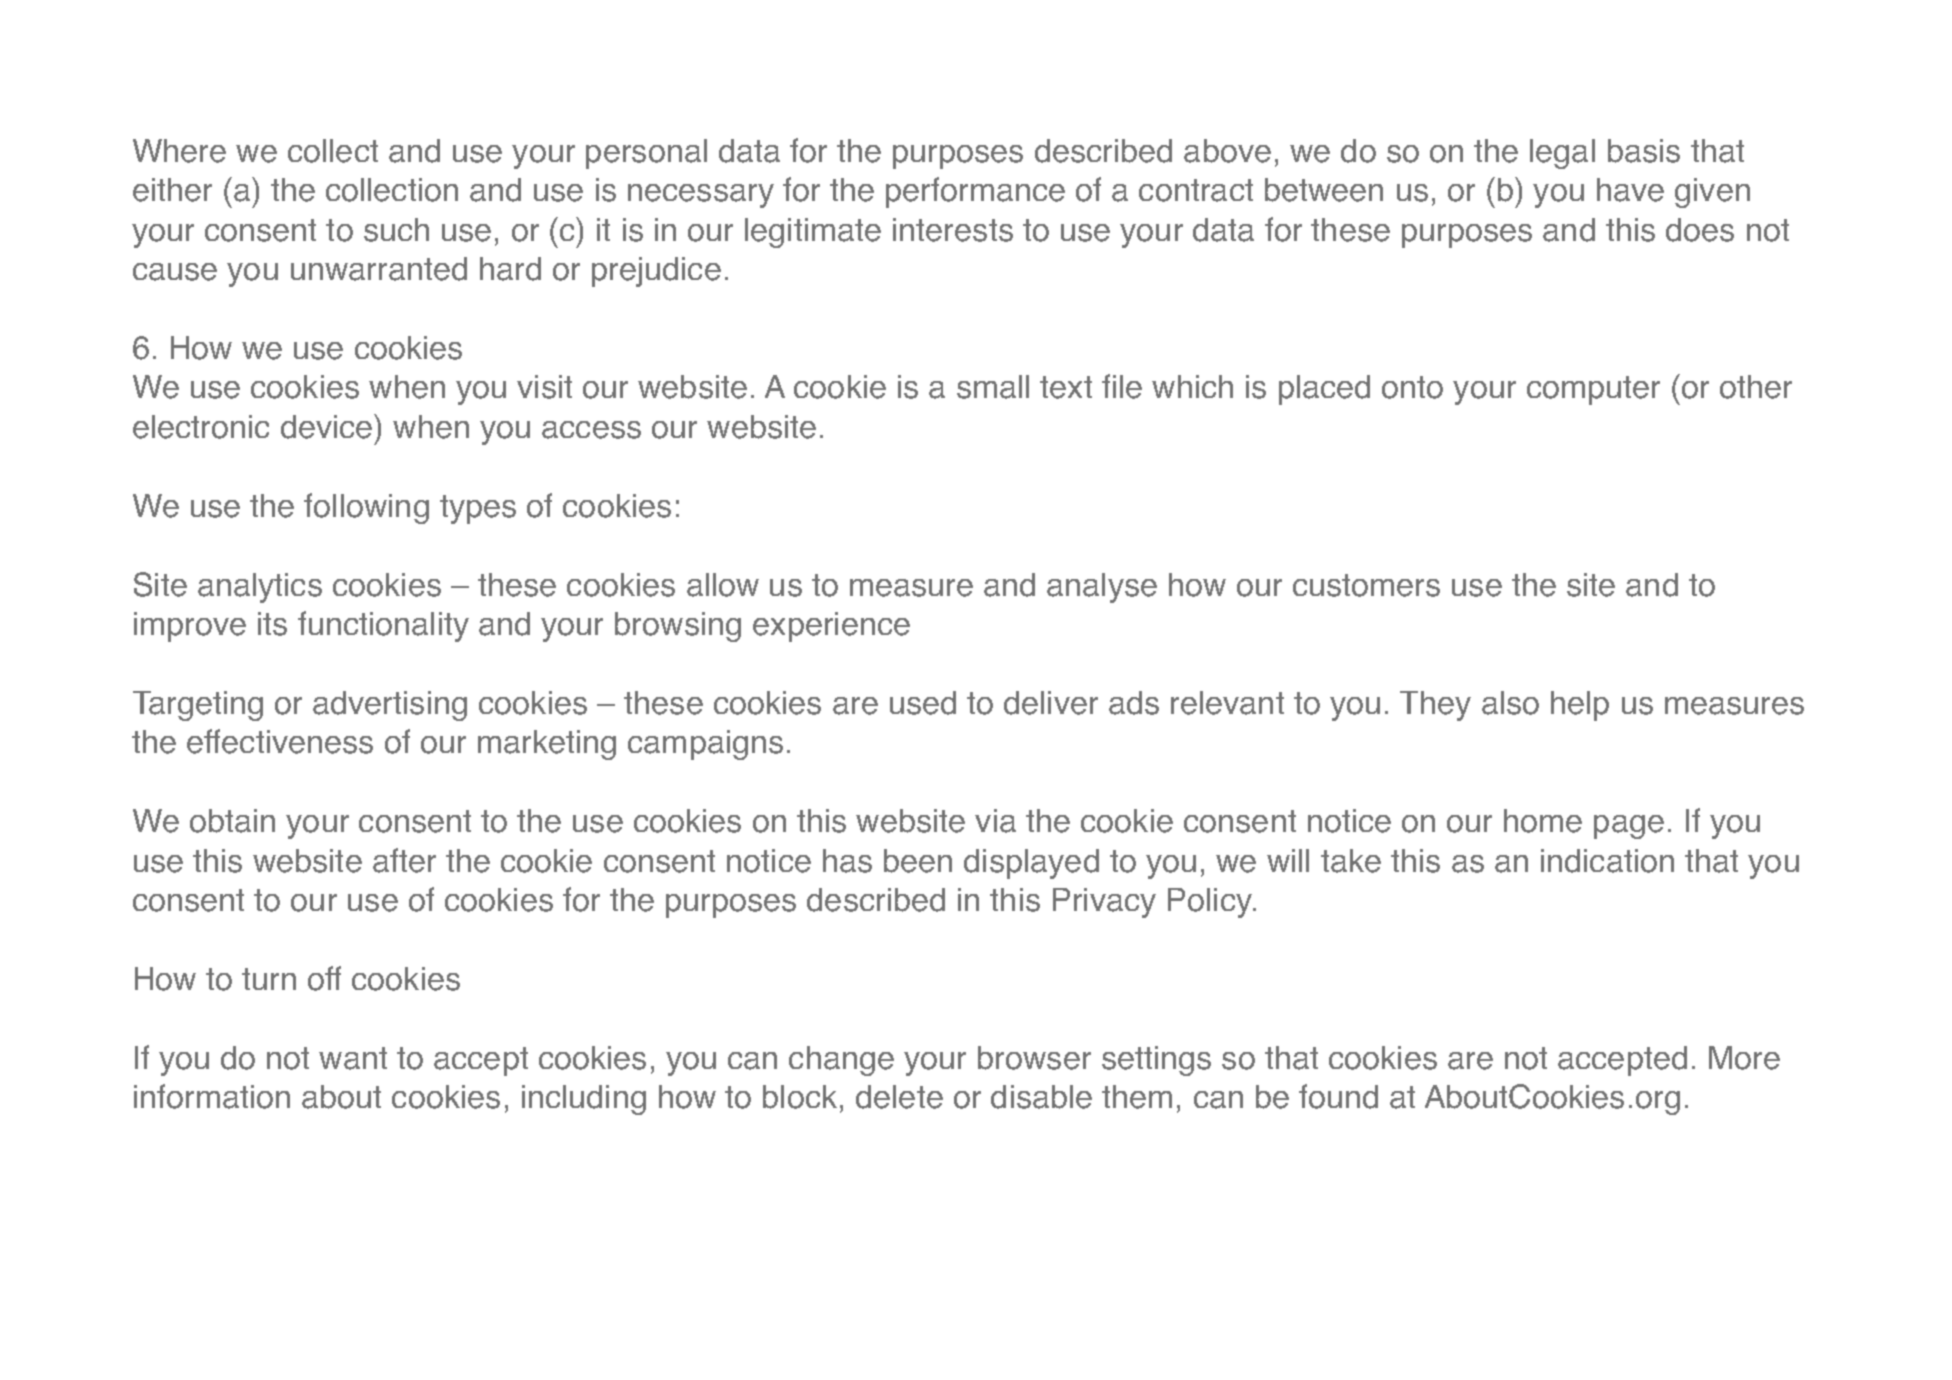  Describe the element at coordinates (396, 230) in the screenshot. I see `such` at that location.
